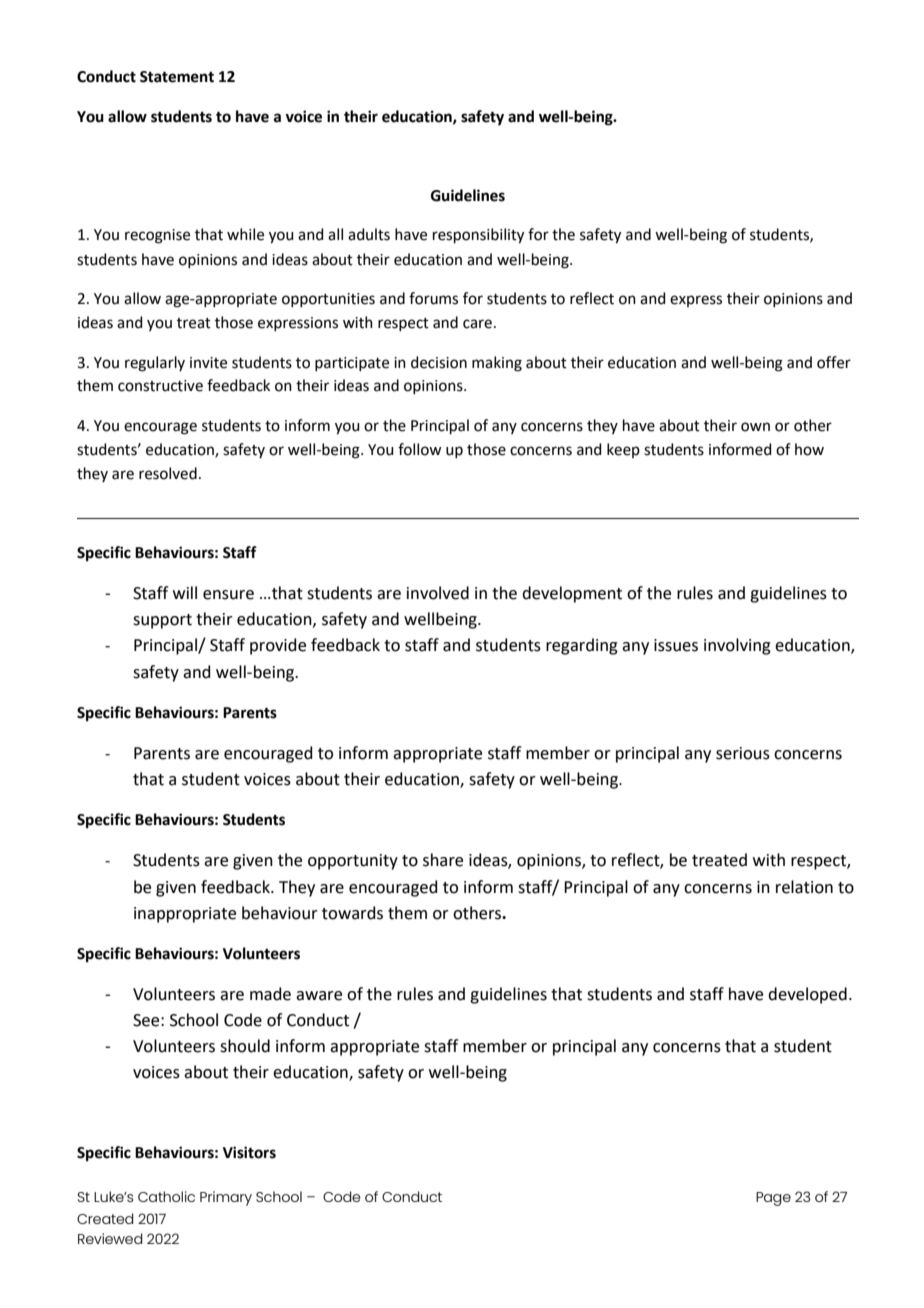 The height and width of the page is (1308, 924). I want to click on Statement, so click(177, 77).
